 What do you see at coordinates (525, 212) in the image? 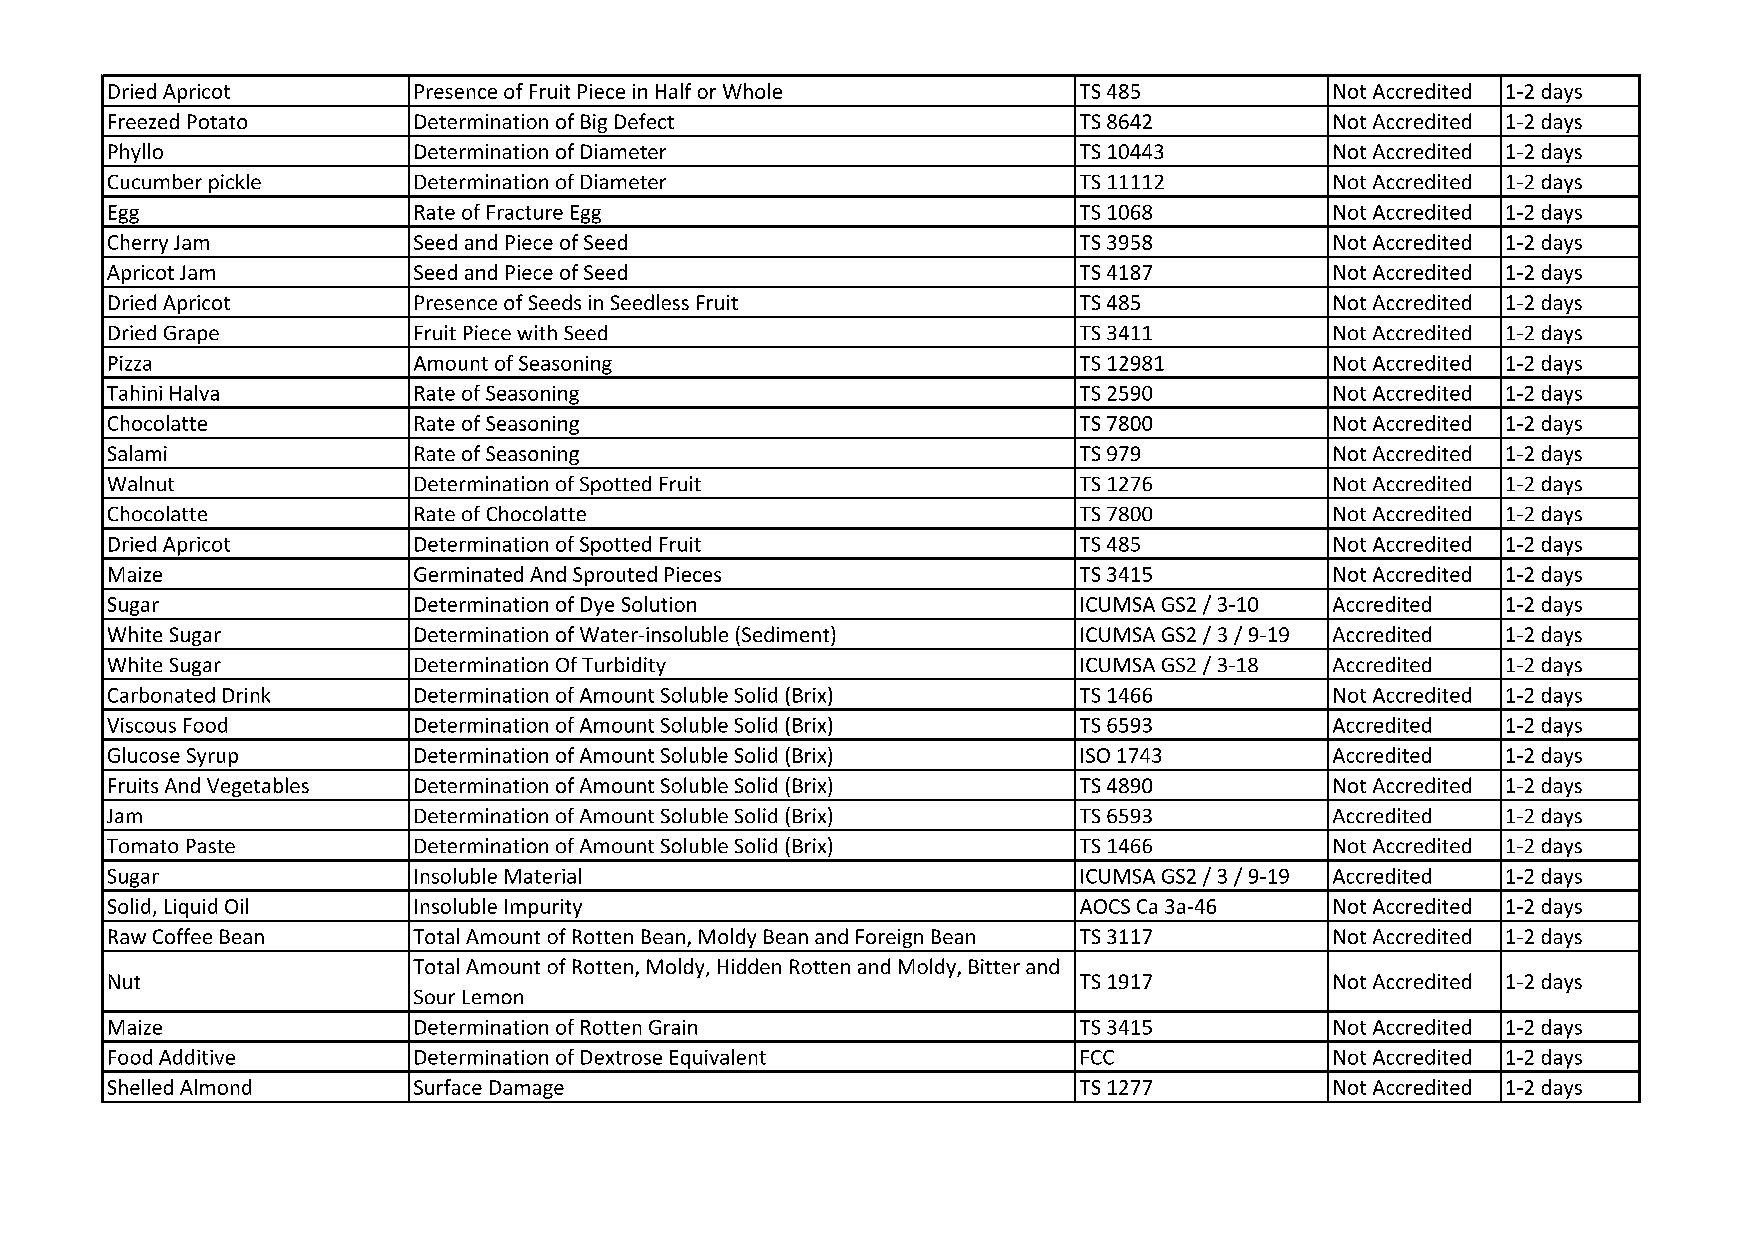
I see `Fracture` at bounding box center [525, 212].
